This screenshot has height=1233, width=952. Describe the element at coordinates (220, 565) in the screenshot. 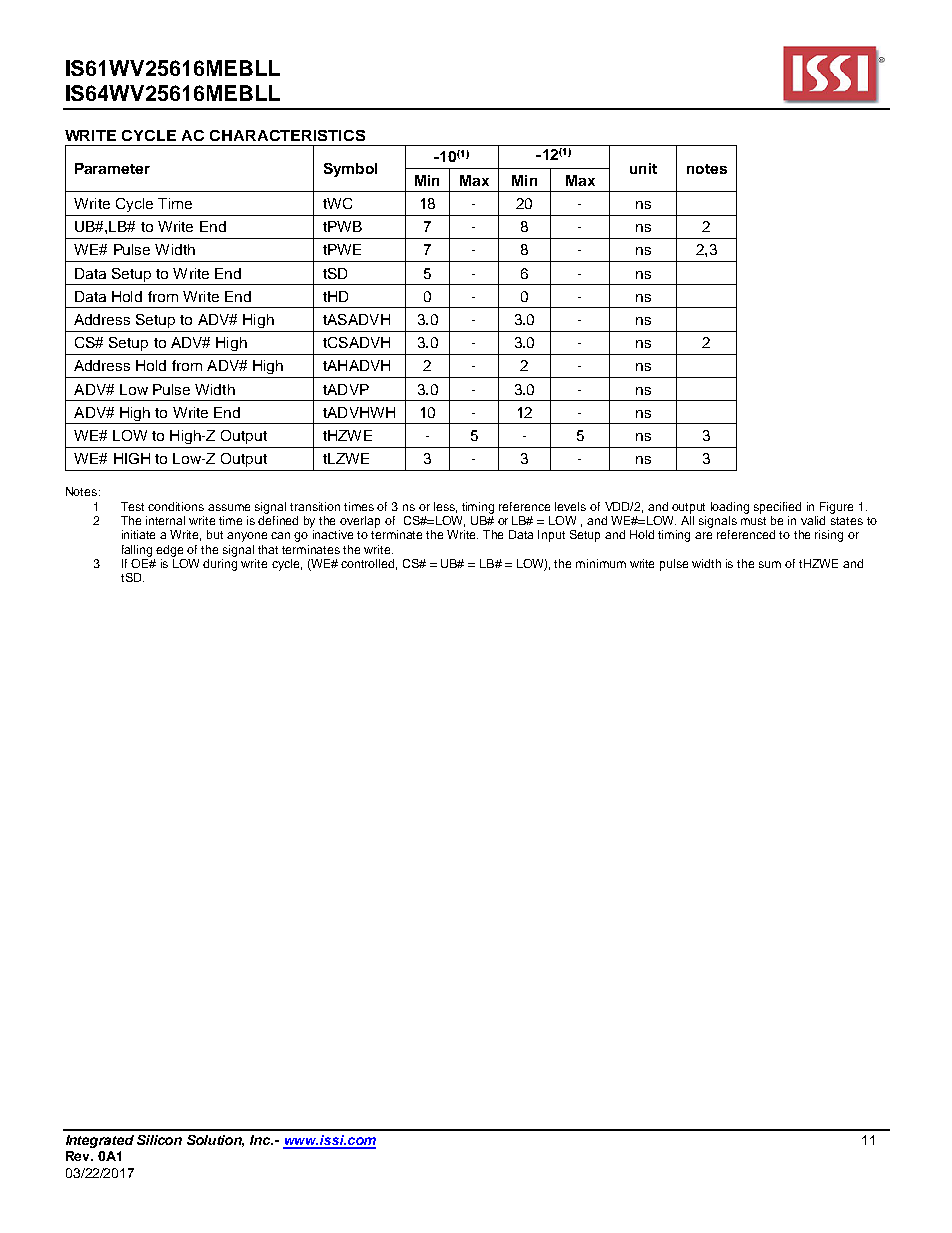

I see `during` at that location.
